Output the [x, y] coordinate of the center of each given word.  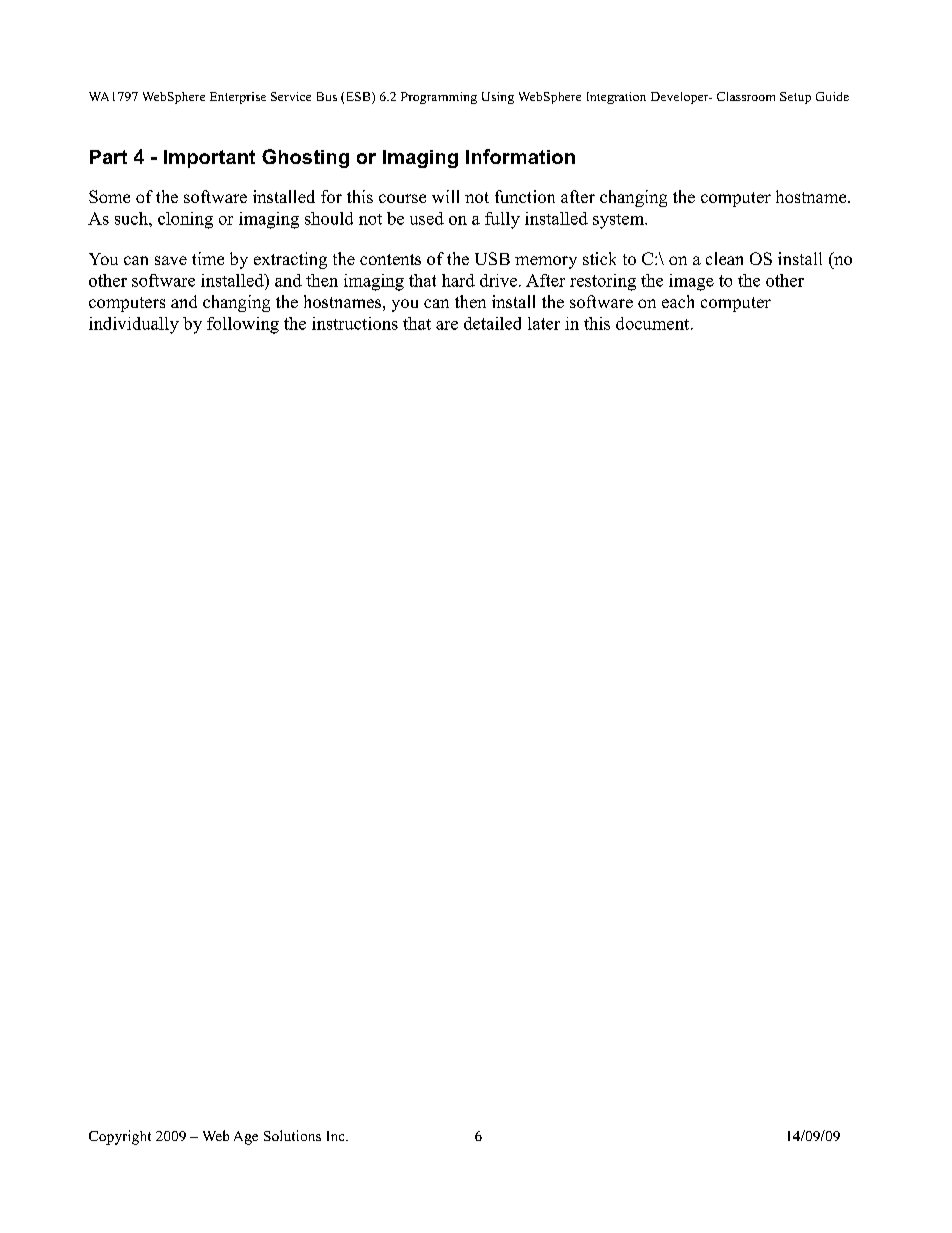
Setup [795, 98]
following [243, 325]
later [544, 323]
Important [209, 159]
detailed [492, 323]
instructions [355, 323]
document [654, 323]
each [678, 301]
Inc [337, 1136]
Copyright [120, 1137]
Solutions [292, 1135]
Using [498, 98]
